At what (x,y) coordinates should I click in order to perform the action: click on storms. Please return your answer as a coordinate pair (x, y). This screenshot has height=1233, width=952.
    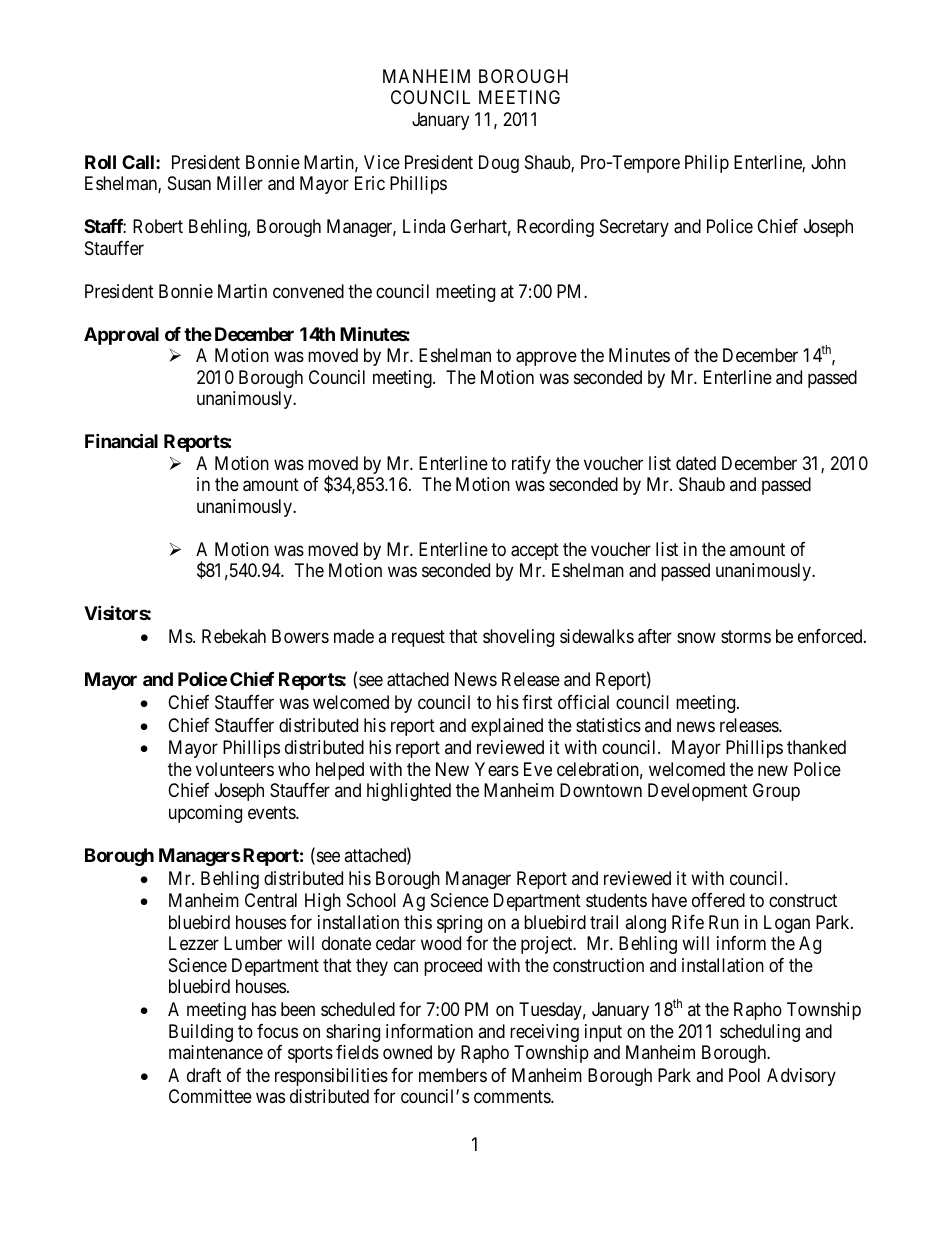
    Looking at the image, I should click on (746, 636).
